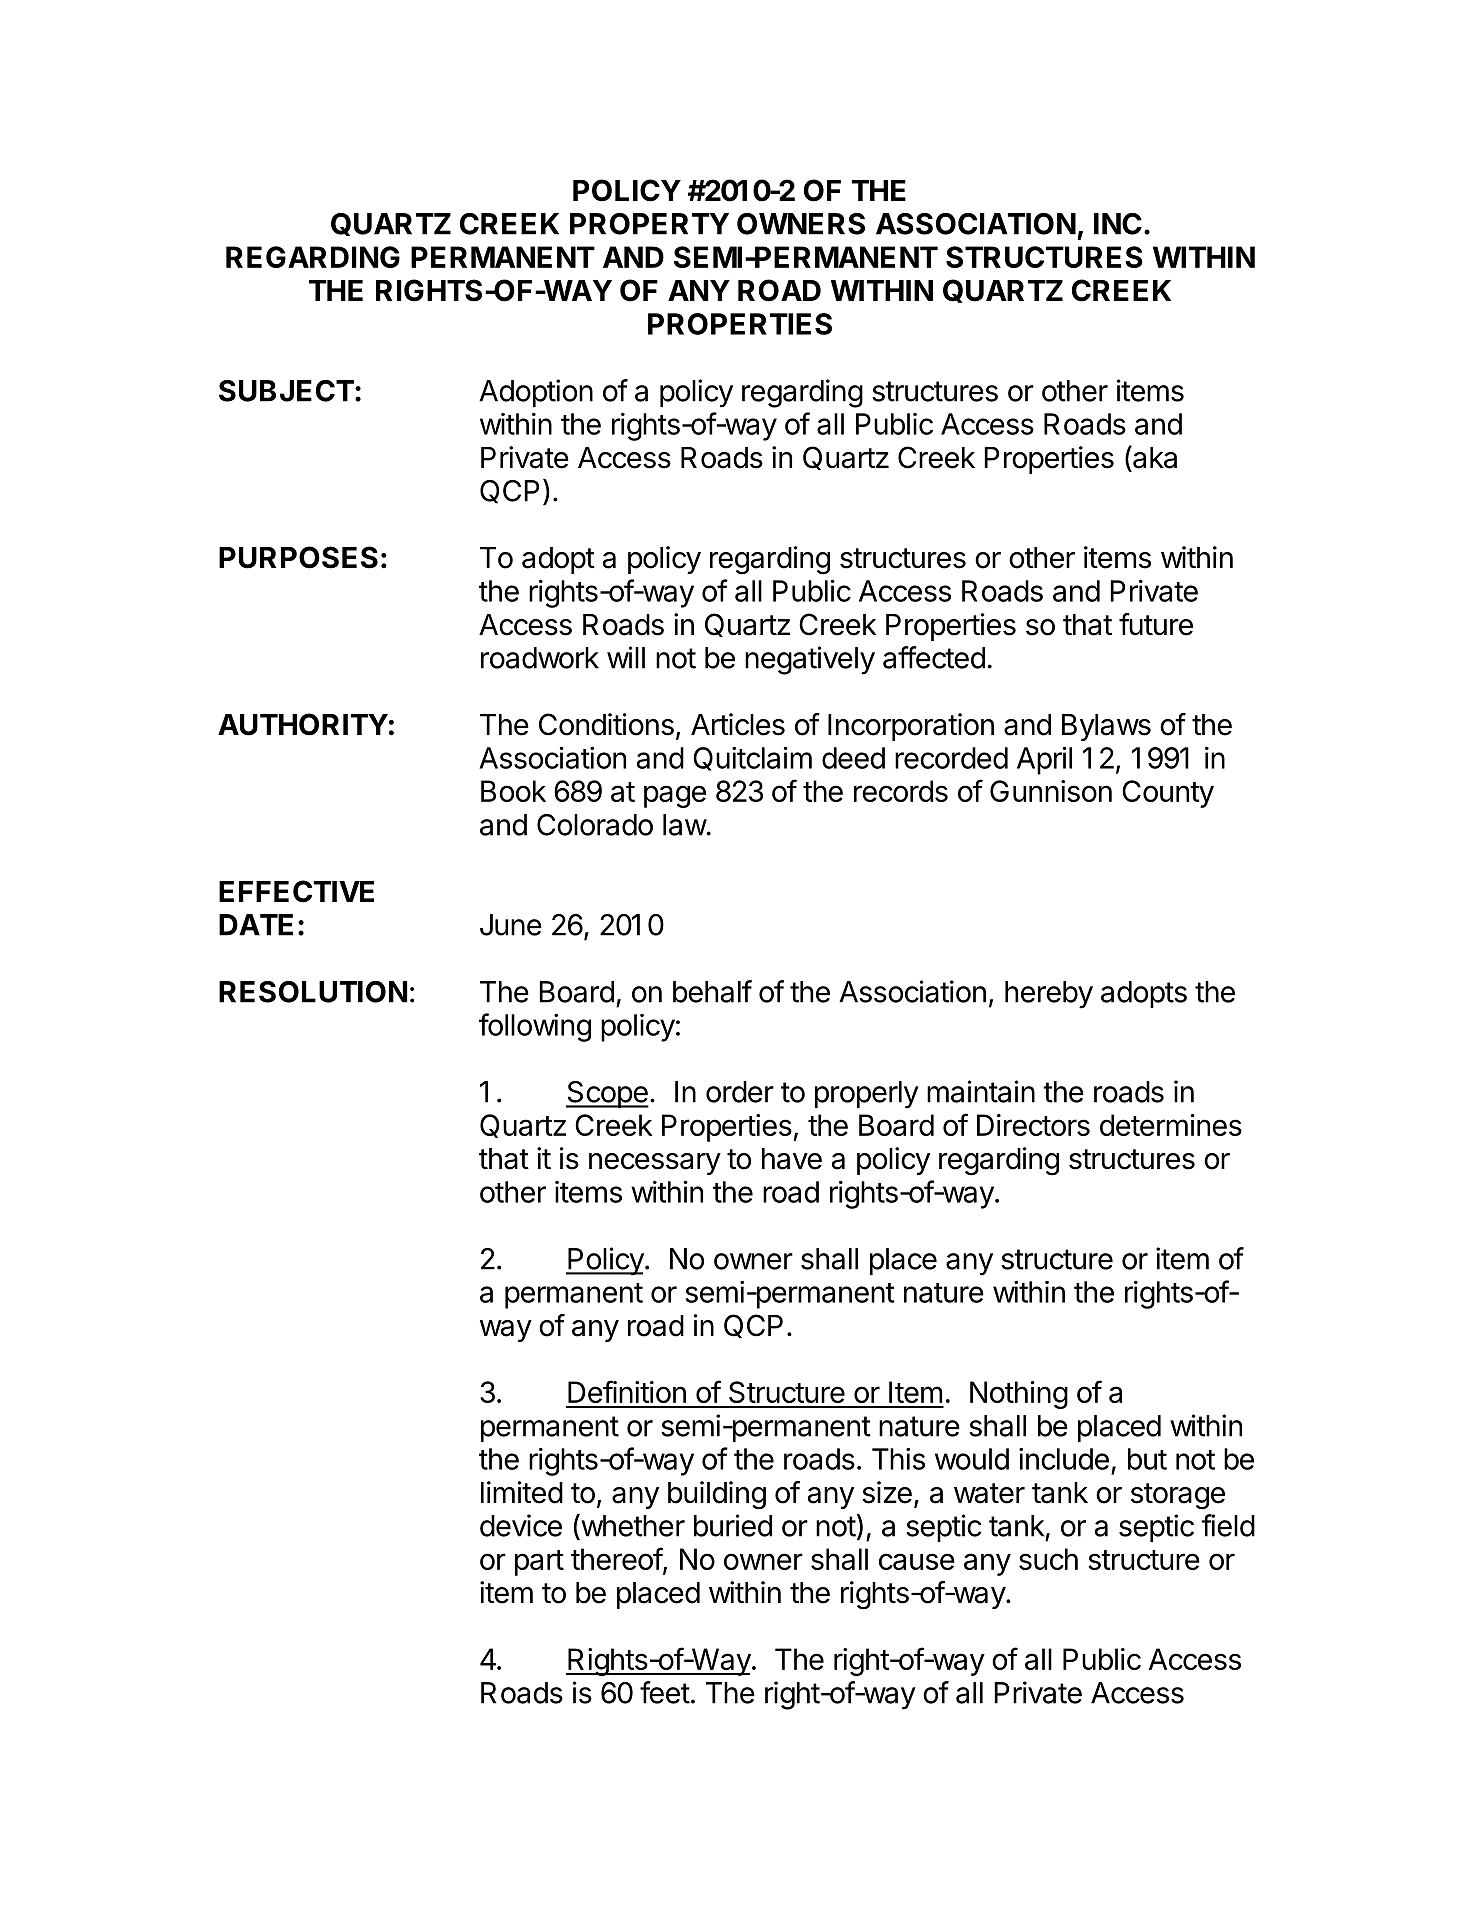 This screenshot has width=1480, height=1916. Describe the element at coordinates (740, 1092) in the screenshot. I see `order` at that location.
